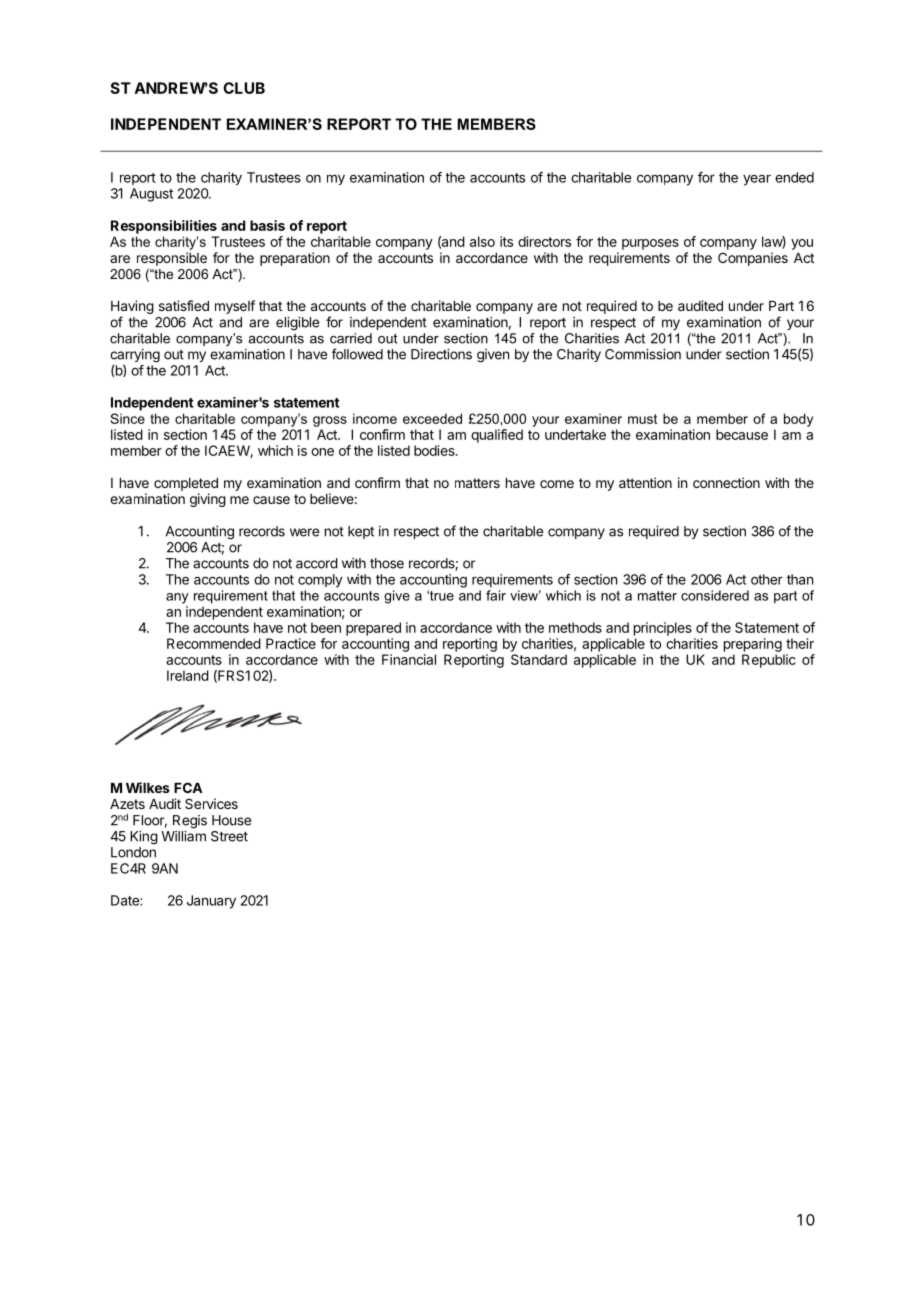 The image size is (924, 1308). I want to click on CLUB, so click(244, 88).
